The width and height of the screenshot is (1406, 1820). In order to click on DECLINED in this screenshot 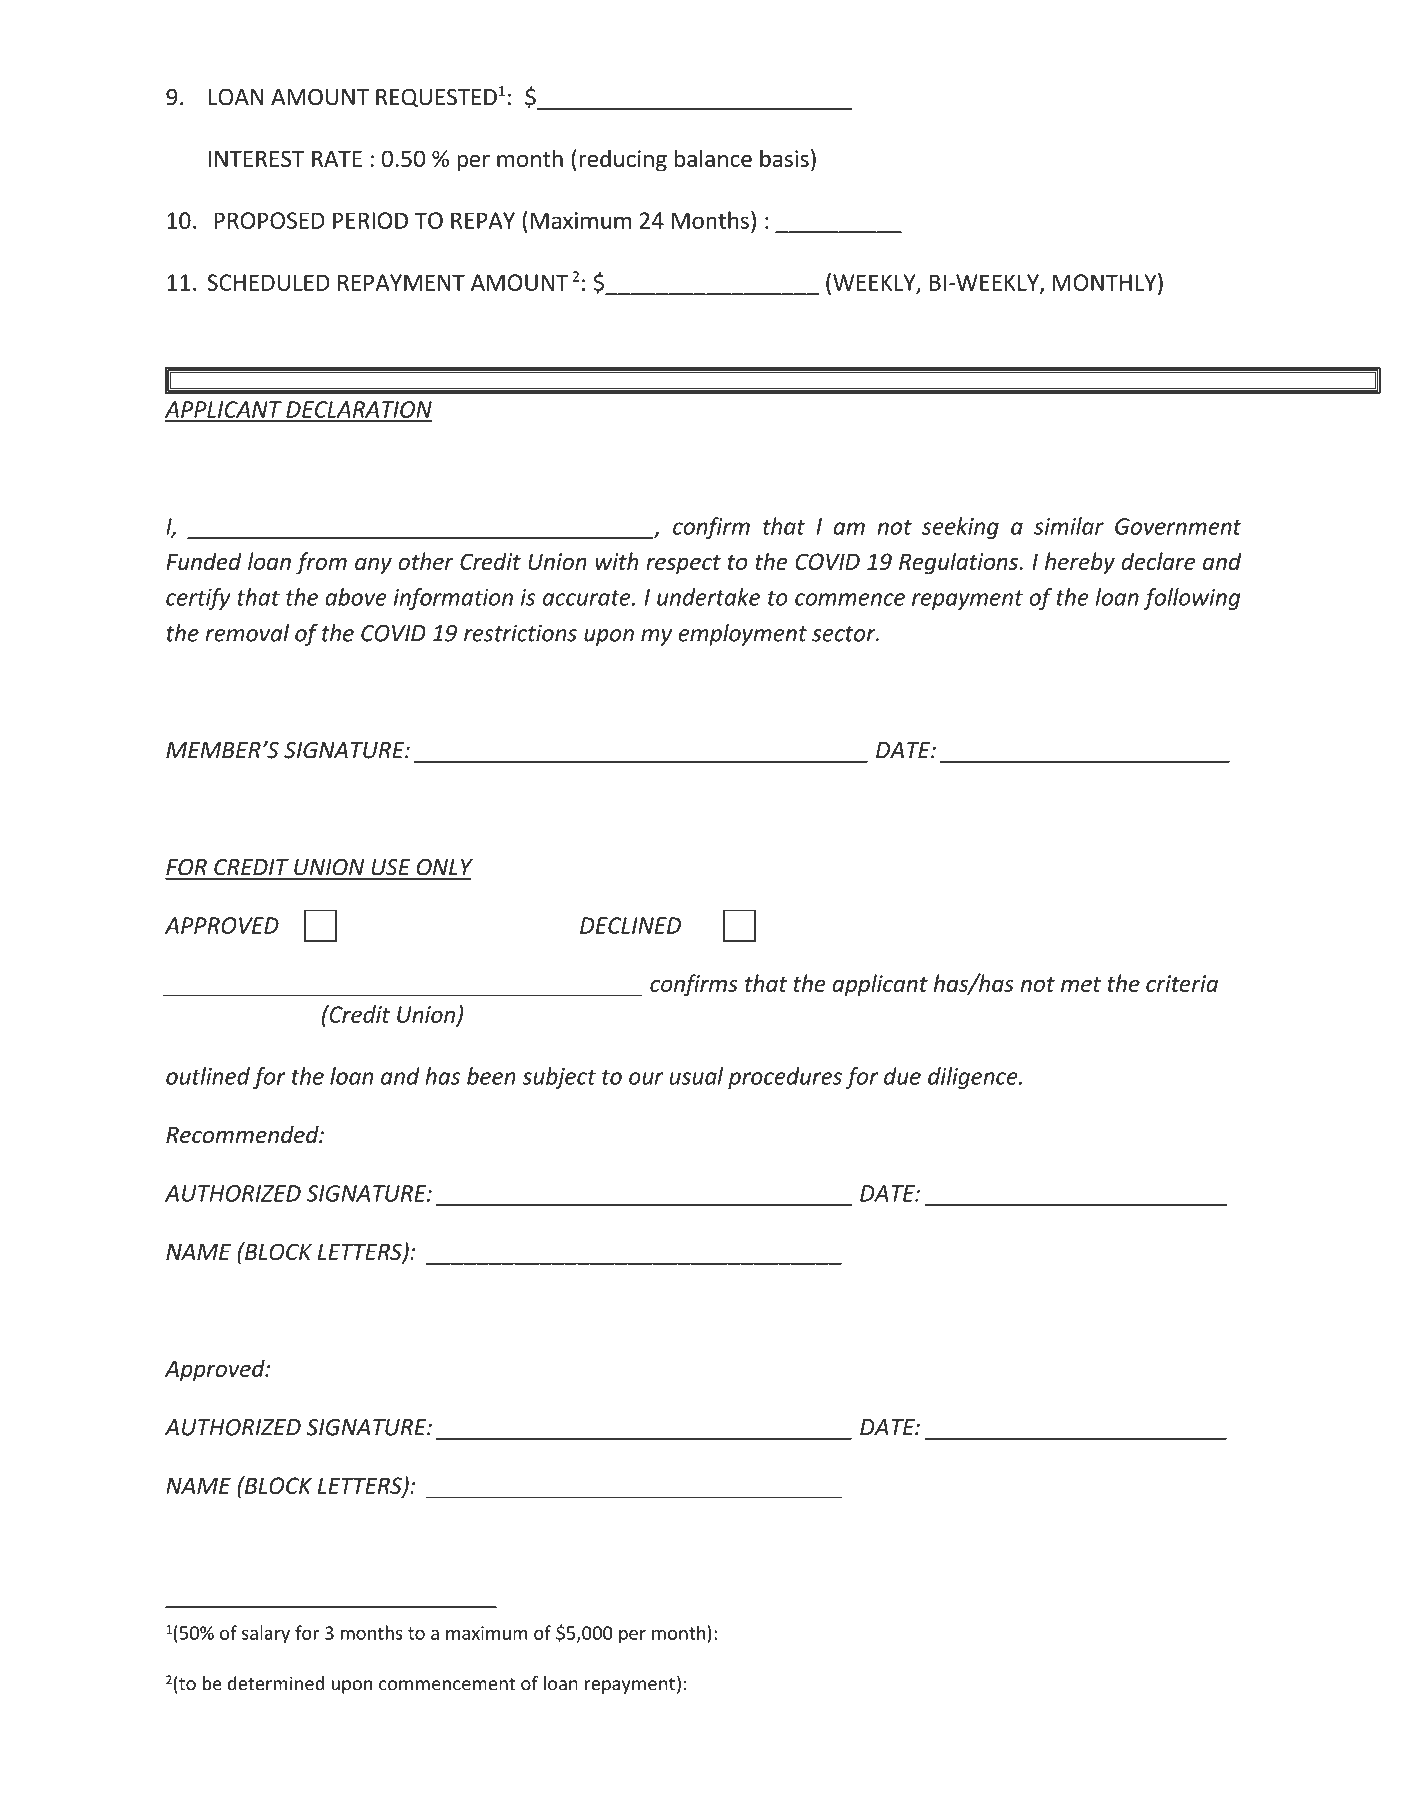, I will do `click(630, 925)`.
